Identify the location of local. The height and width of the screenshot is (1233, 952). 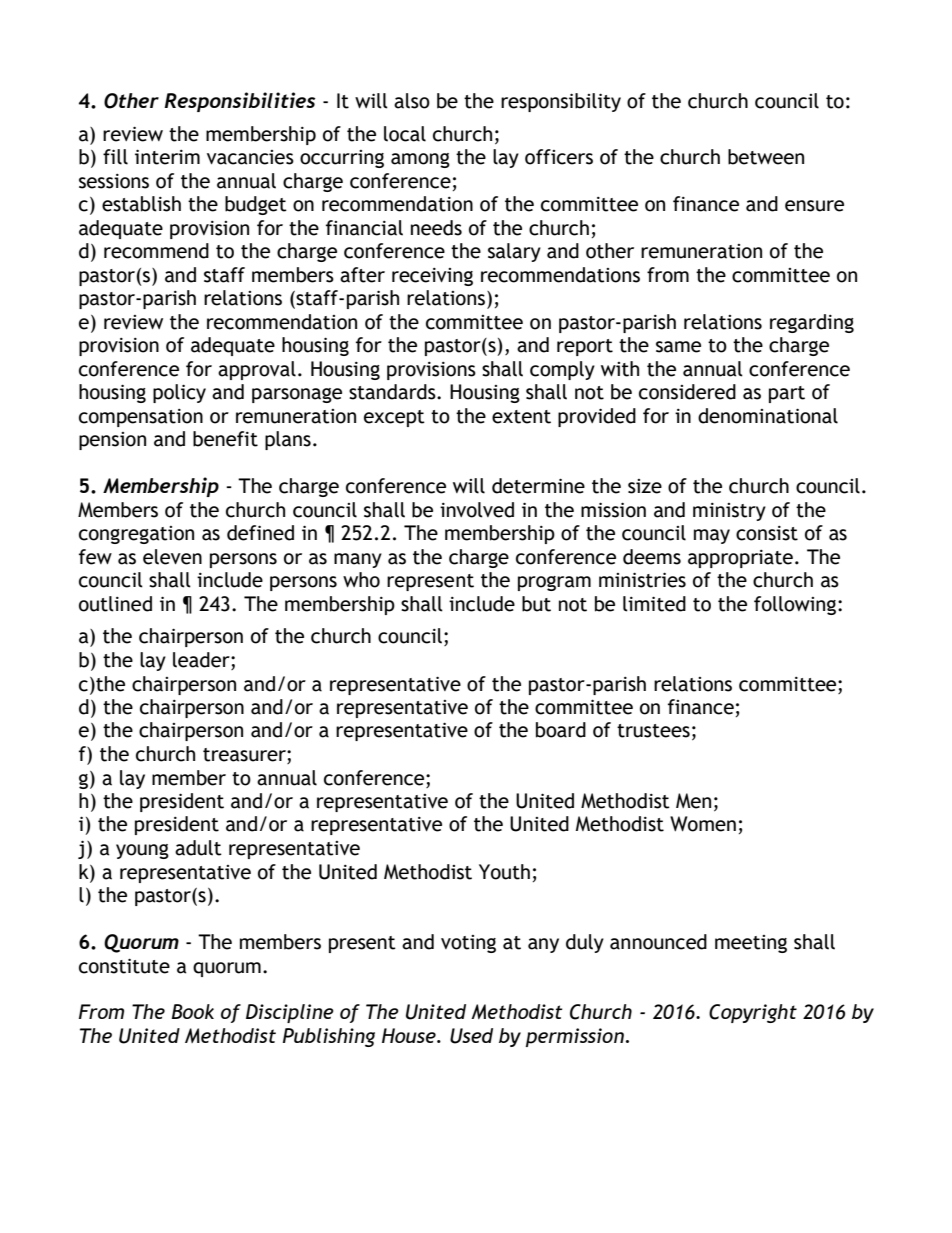
(405, 134).
